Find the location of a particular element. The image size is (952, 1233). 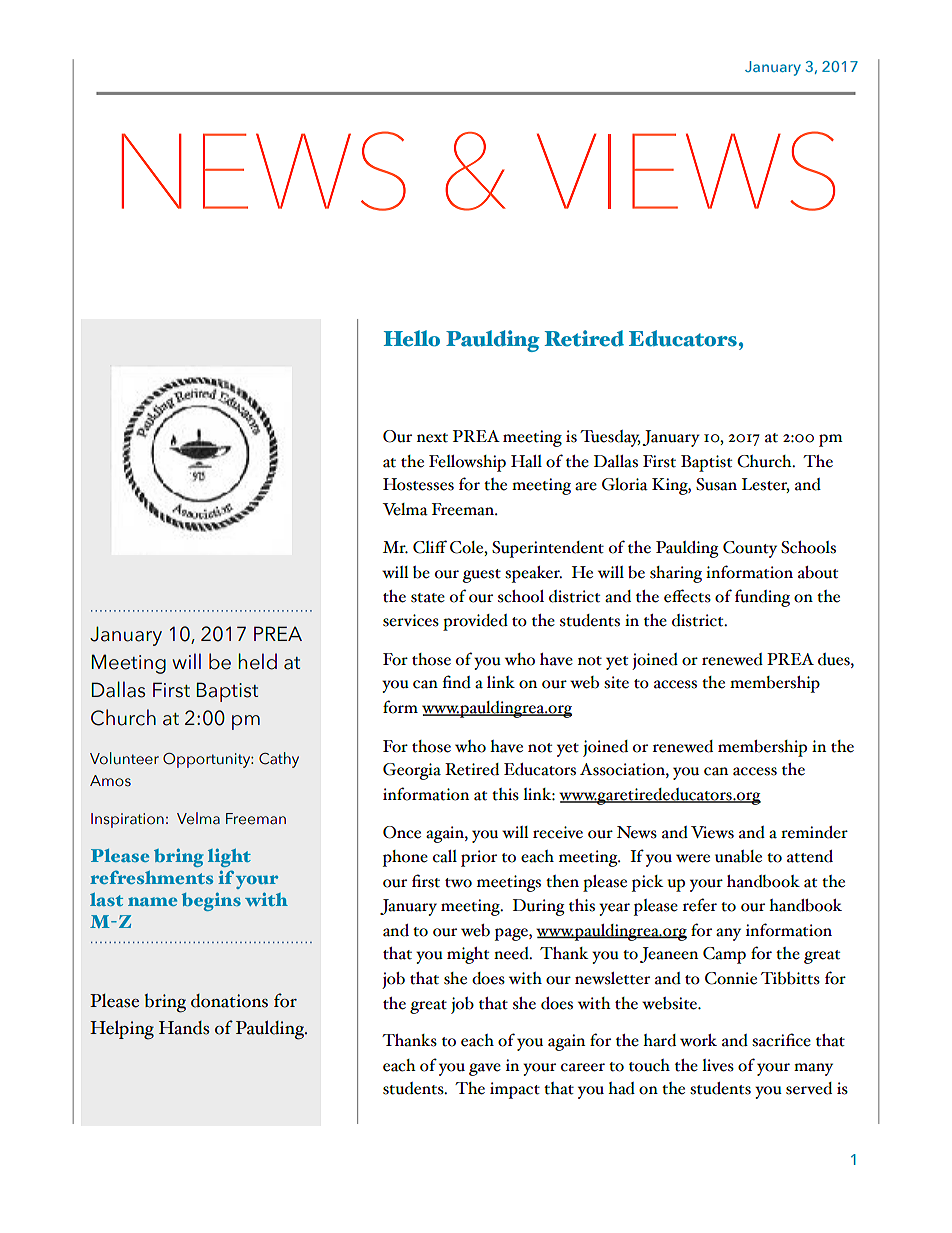

Volunteer is located at coordinates (124, 758).
